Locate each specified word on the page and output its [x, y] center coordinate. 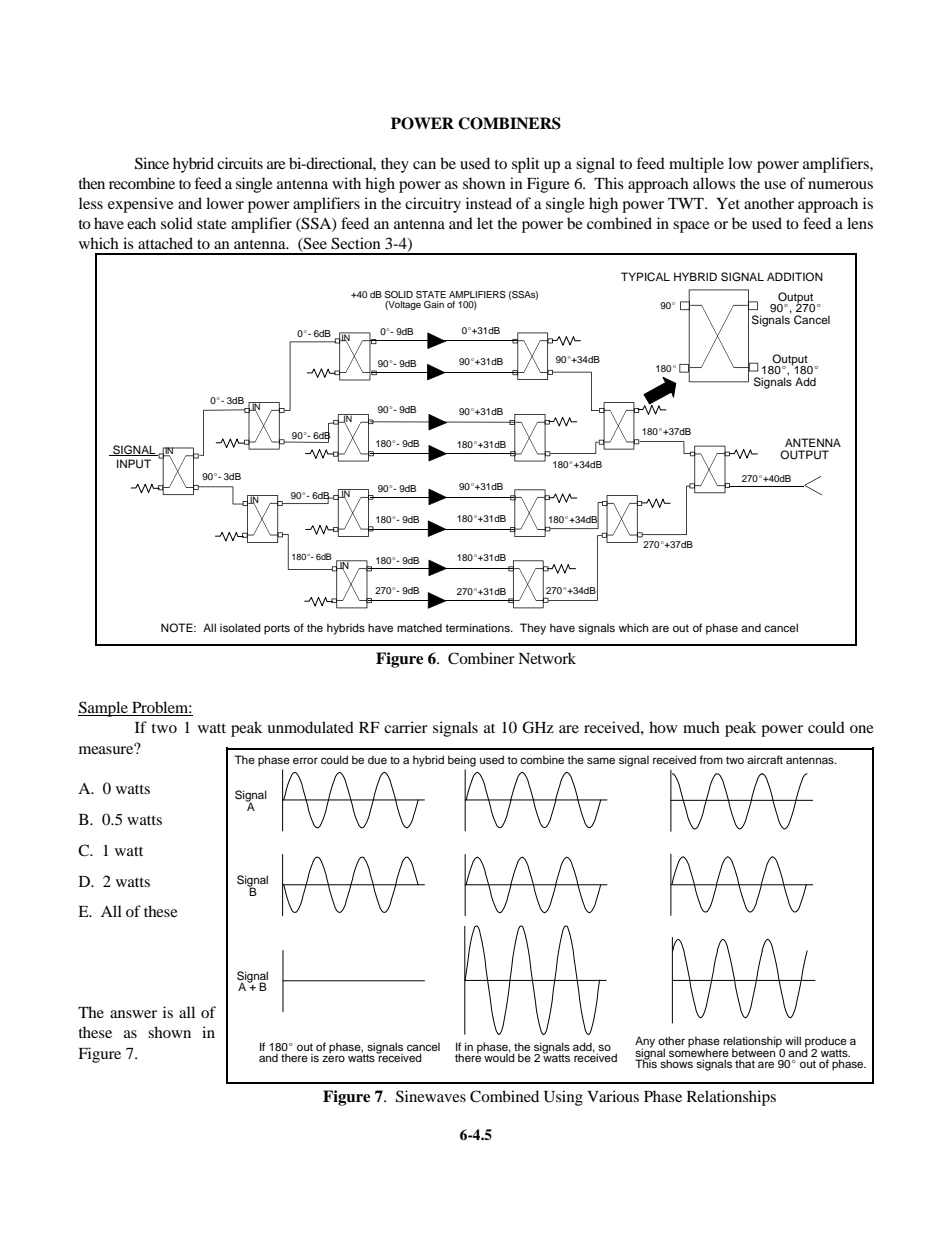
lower [225, 203]
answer [133, 1014]
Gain [434, 304]
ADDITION [795, 277]
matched [419, 627]
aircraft [765, 759]
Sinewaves [431, 1096]
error [305, 761]
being [462, 761]
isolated [240, 627]
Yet [728, 203]
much [701, 727]
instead [489, 203]
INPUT [134, 464]
